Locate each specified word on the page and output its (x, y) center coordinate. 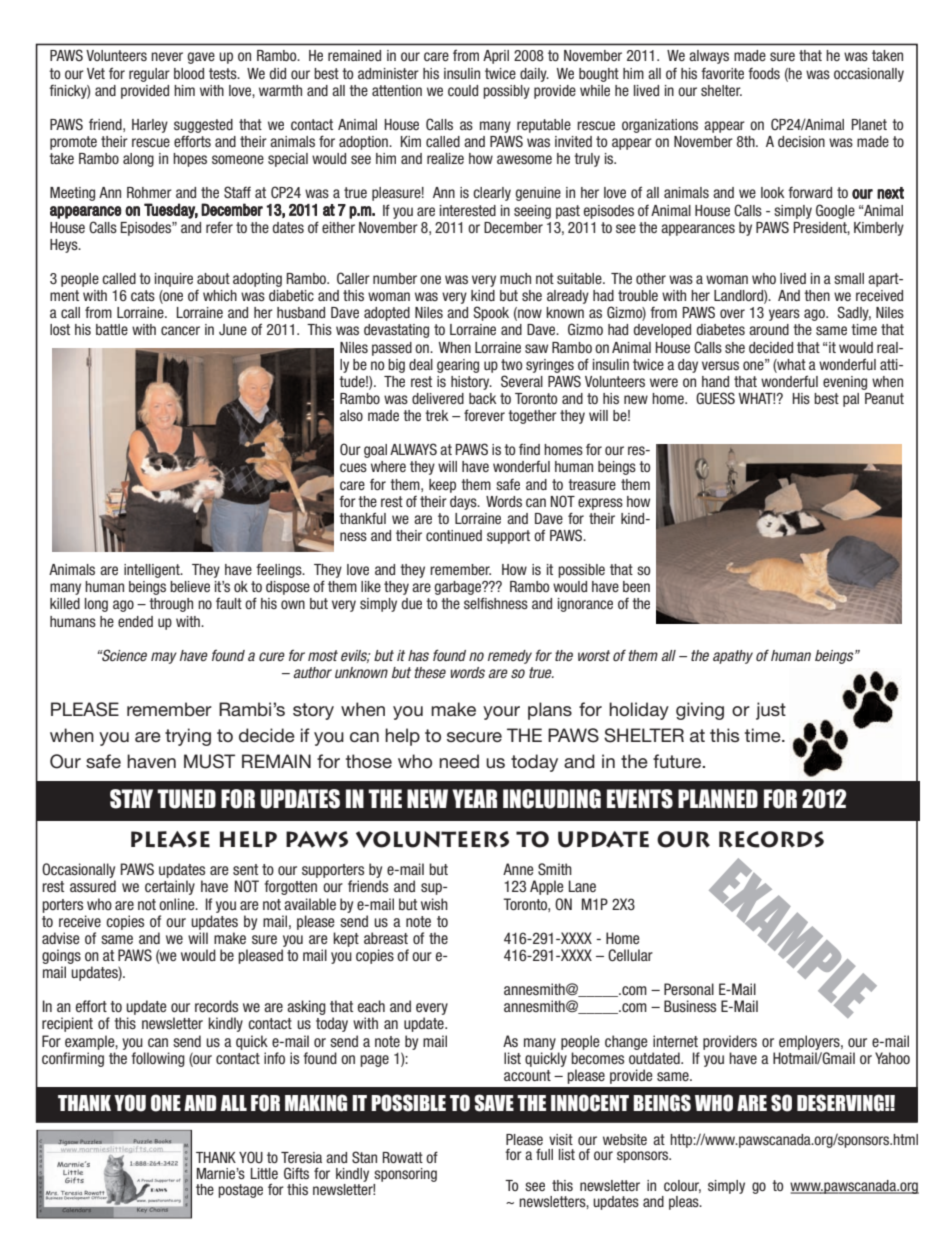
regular (149, 75)
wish (434, 904)
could (463, 90)
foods (764, 73)
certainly (170, 887)
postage (240, 1191)
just (771, 711)
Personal (689, 989)
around (769, 329)
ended (135, 621)
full (544, 1154)
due (411, 603)
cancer (180, 330)
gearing (458, 366)
